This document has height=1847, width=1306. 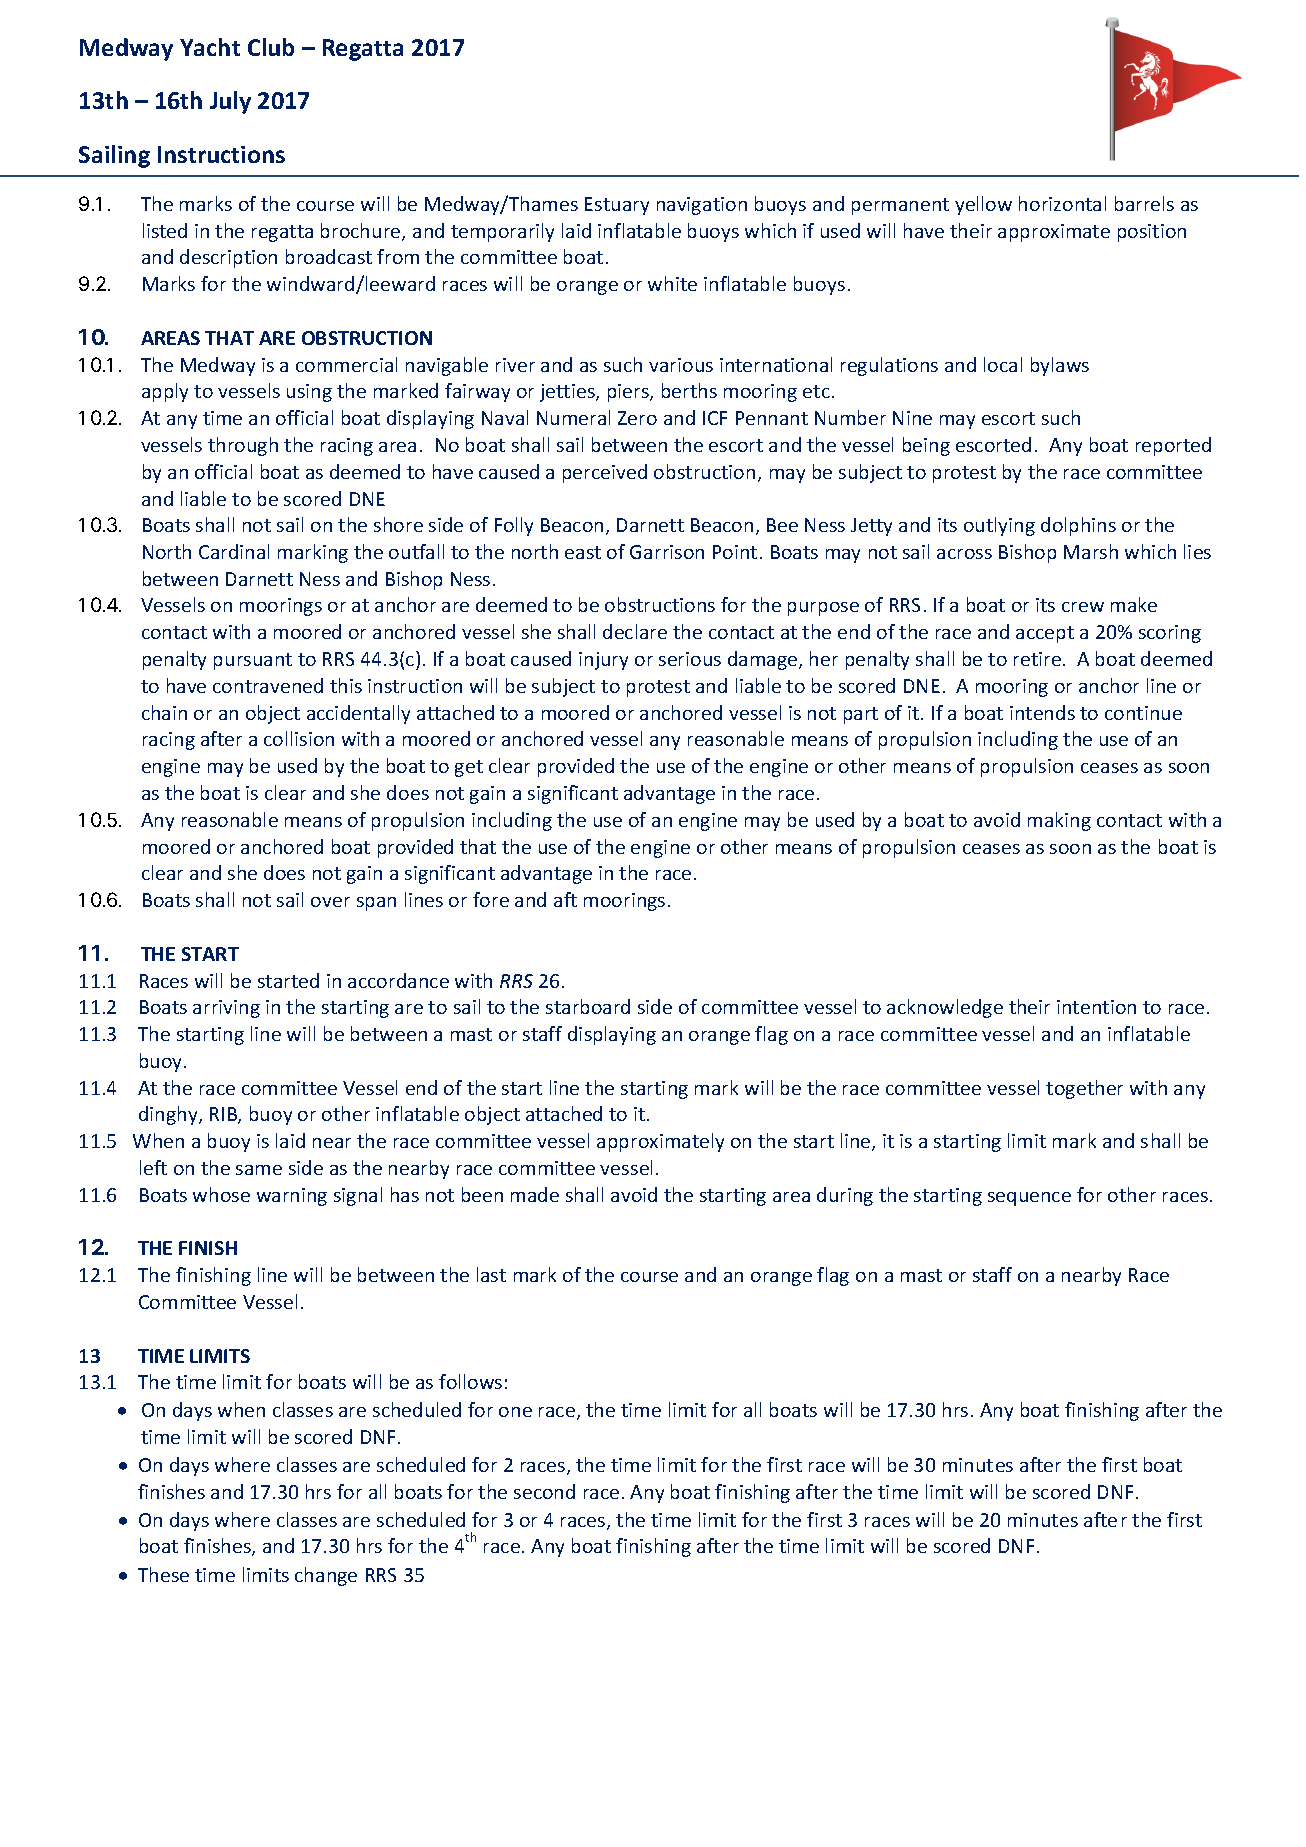 I want to click on sequence, so click(x=1029, y=1199).
